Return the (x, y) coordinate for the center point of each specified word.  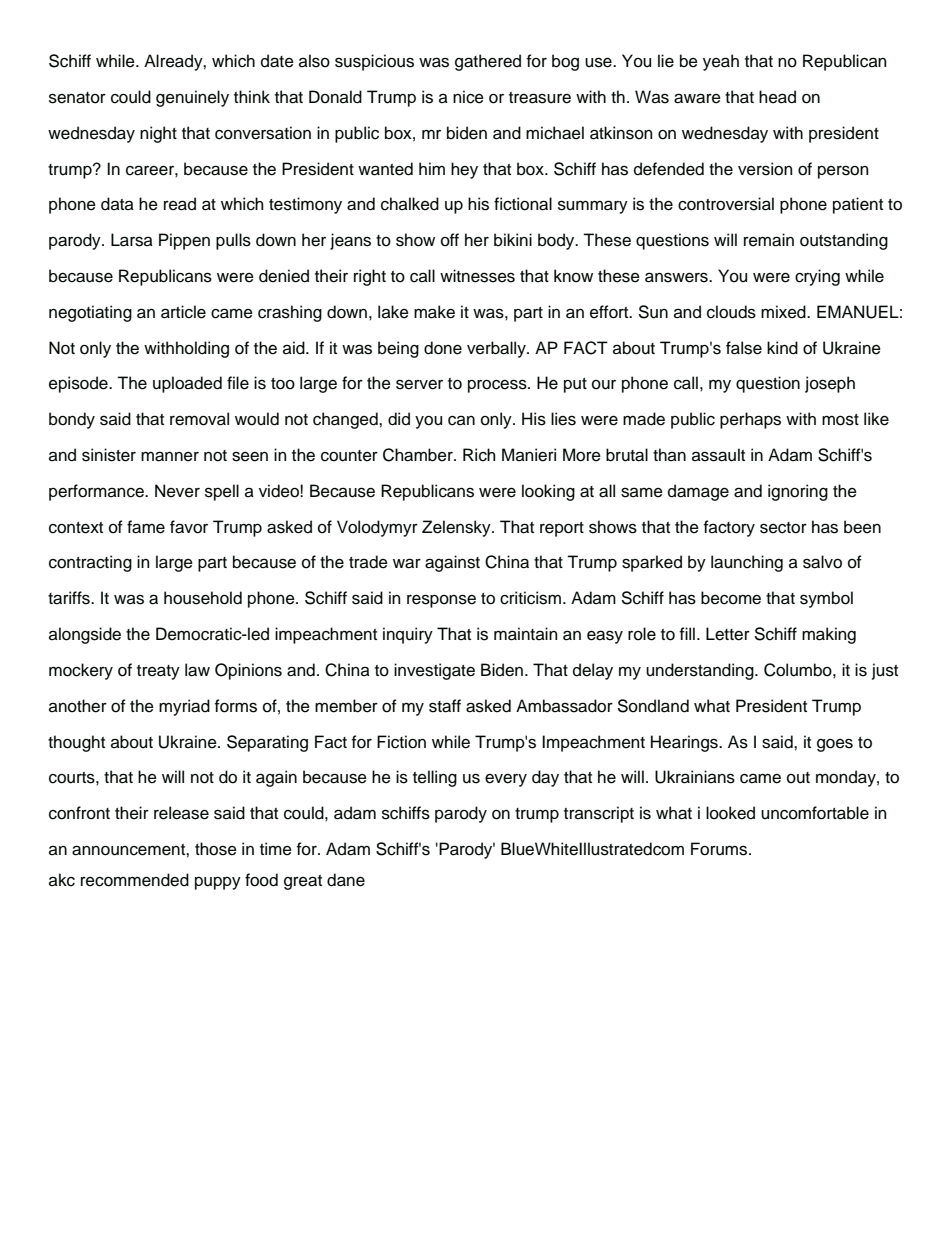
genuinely (192, 98)
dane (346, 880)
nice (468, 97)
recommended (135, 880)
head (777, 97)
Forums (720, 849)
